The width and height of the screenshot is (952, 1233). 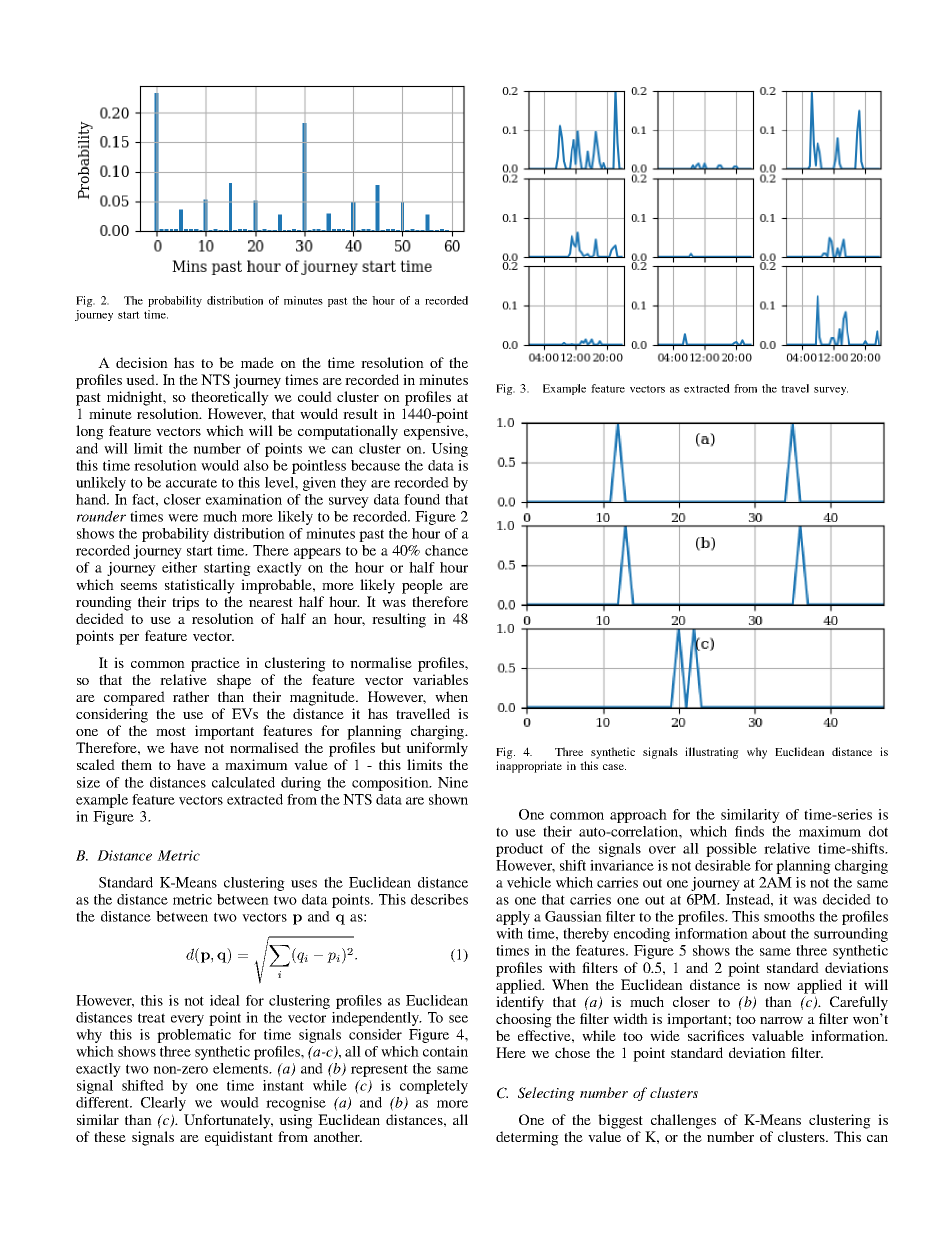 What do you see at coordinates (777, 986) in the screenshot?
I see `now` at bounding box center [777, 986].
